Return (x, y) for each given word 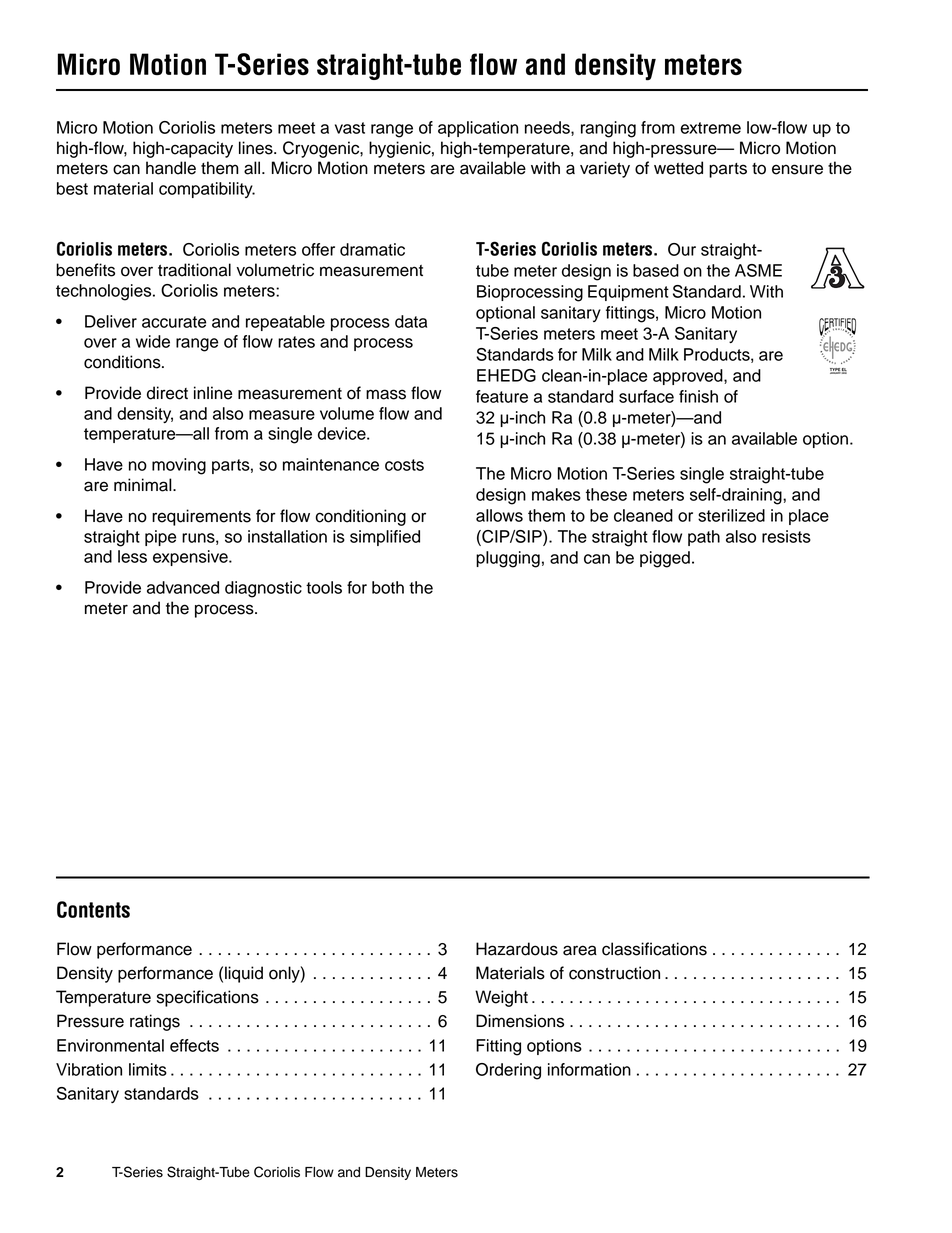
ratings (155, 1022)
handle (171, 168)
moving (179, 466)
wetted (678, 168)
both (388, 587)
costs (404, 465)
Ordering (508, 1071)
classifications (654, 949)
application (478, 129)
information (589, 1069)
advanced (183, 587)
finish (698, 396)
